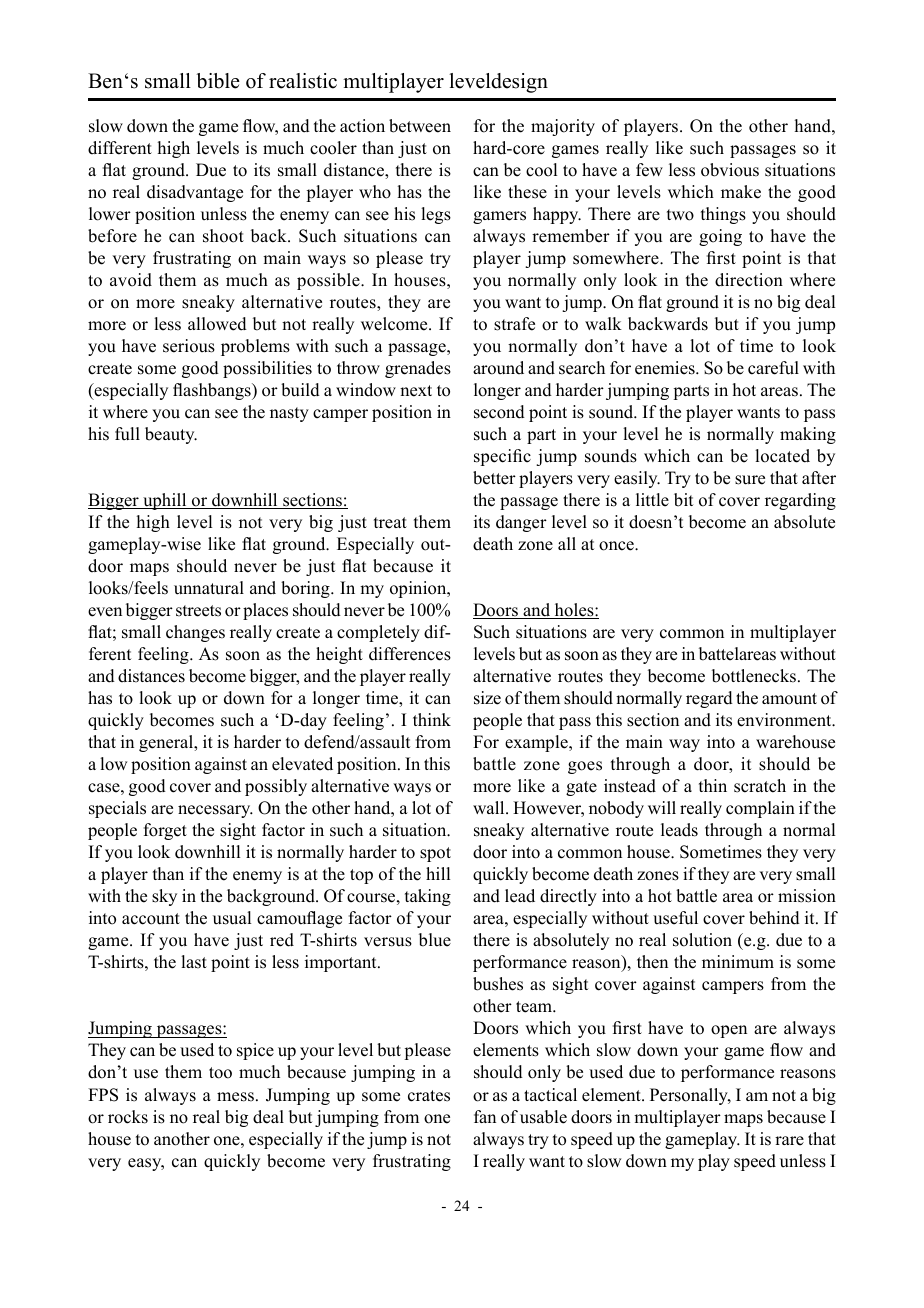  Describe the element at coordinates (420, 126) in the screenshot. I see `between` at that location.
